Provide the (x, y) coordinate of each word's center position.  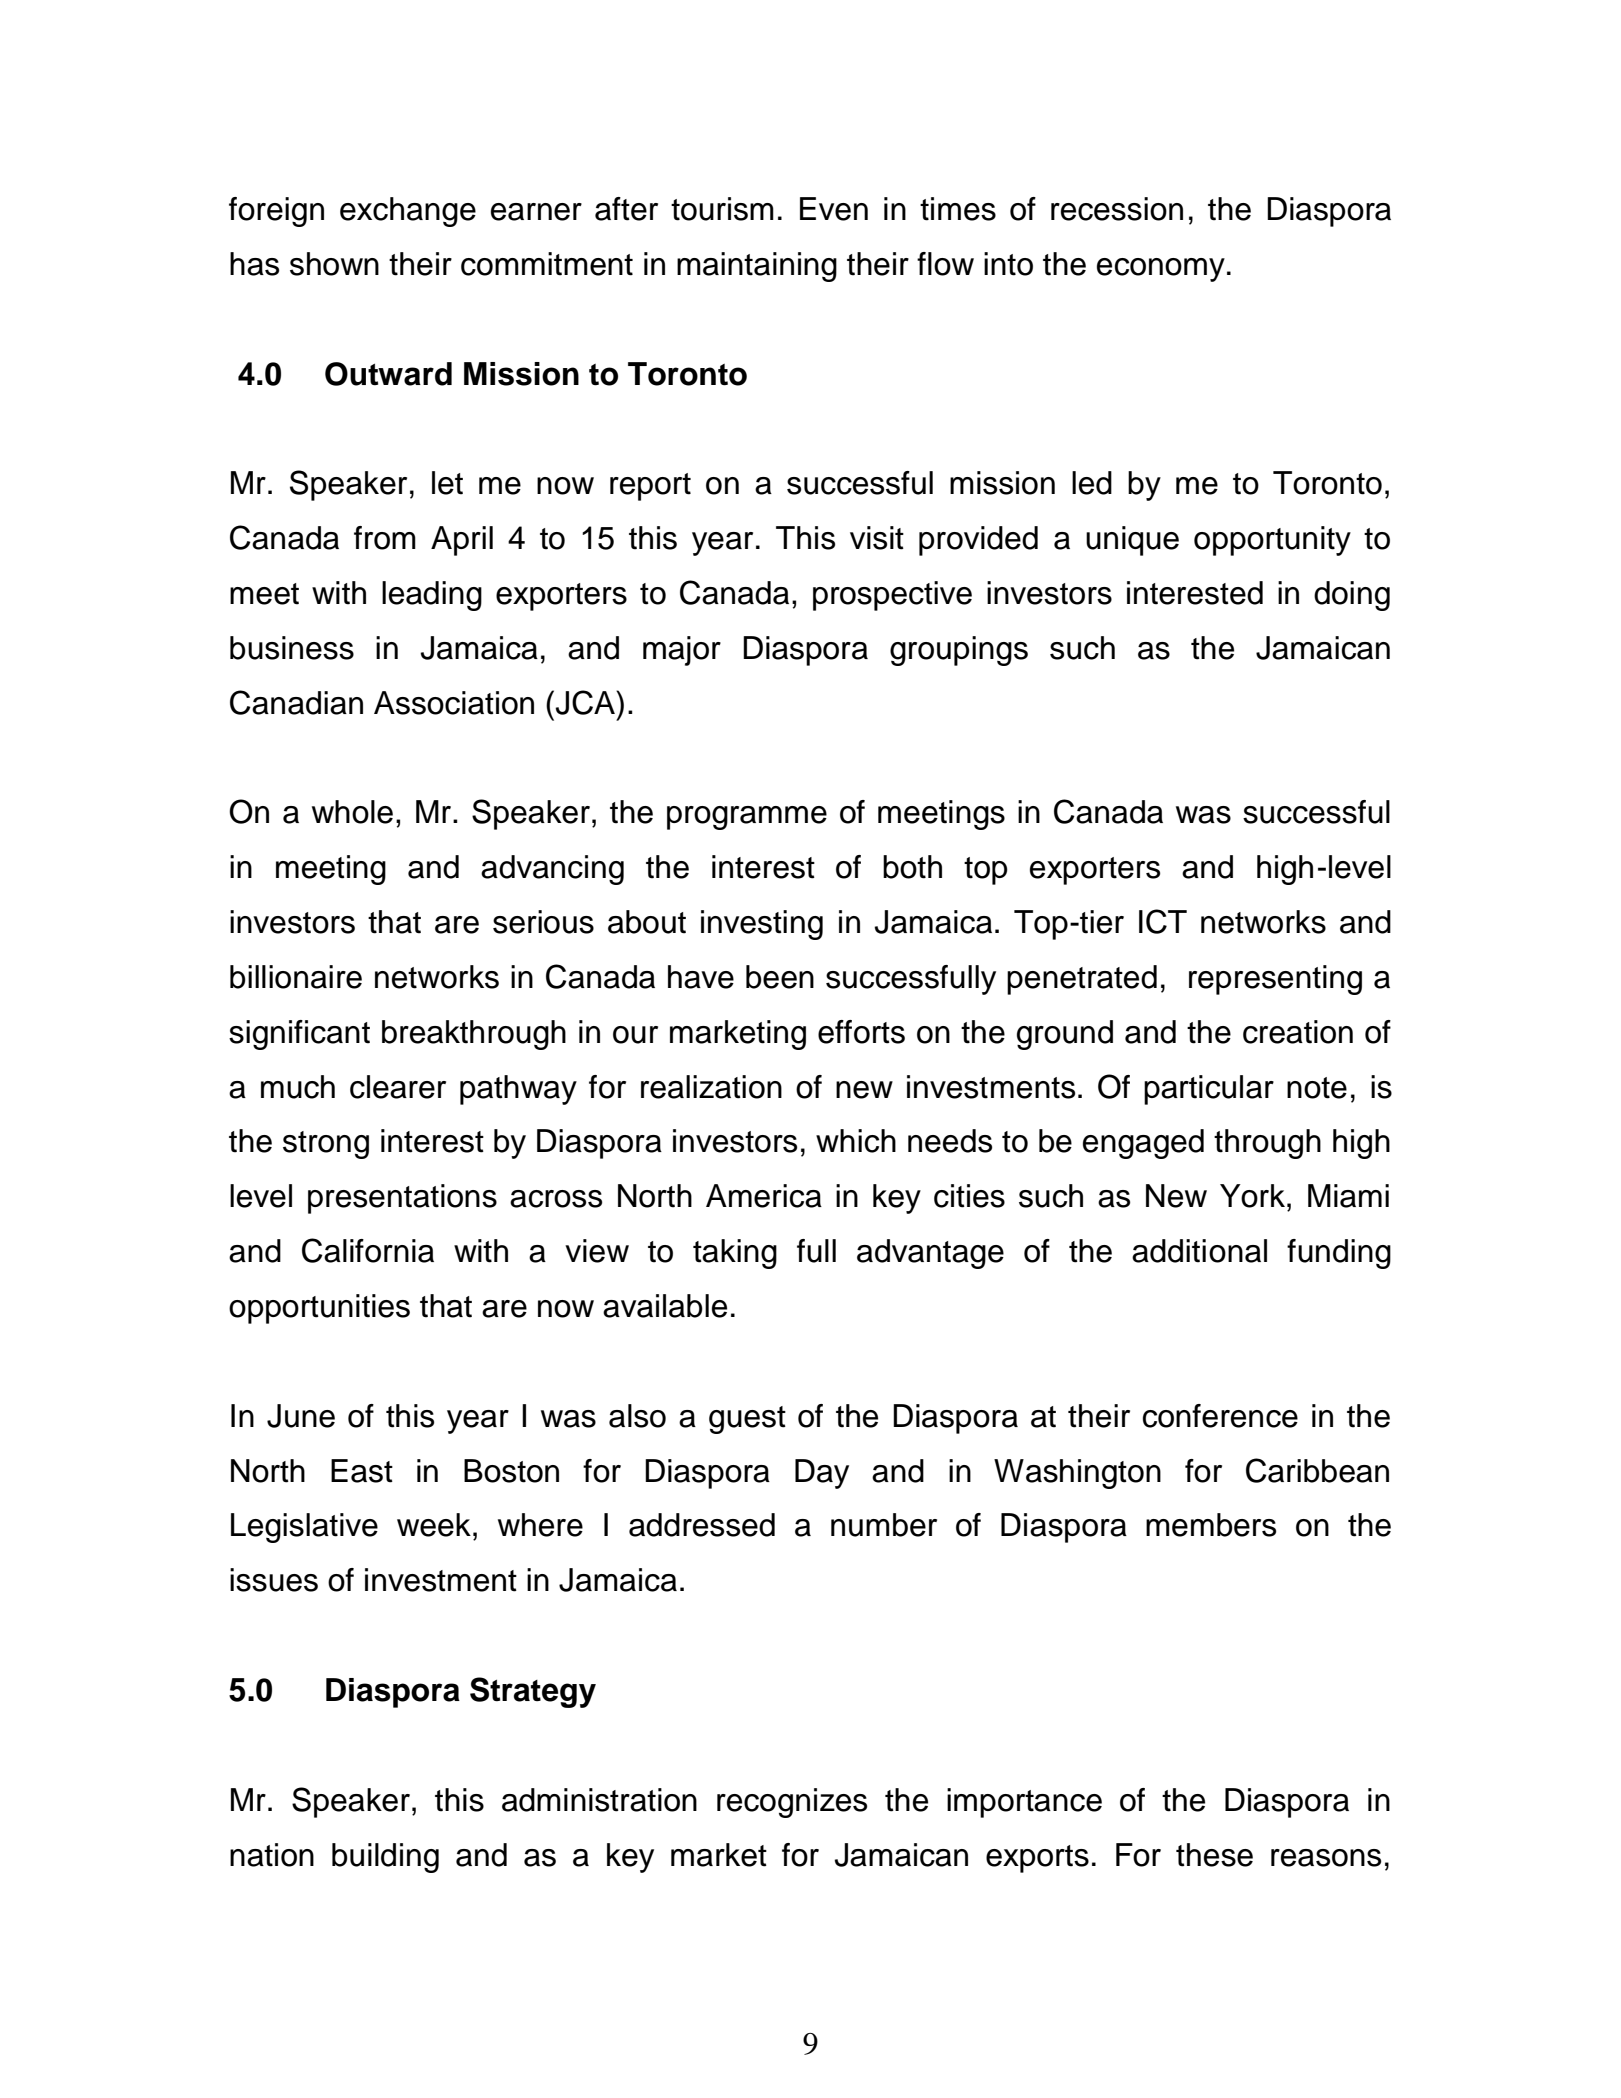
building (385, 1858)
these (1214, 1855)
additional (1199, 1251)
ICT (1163, 921)
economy (1161, 270)
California (368, 1250)
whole (352, 812)
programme (747, 818)
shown (334, 264)
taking (735, 1254)
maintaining (757, 267)
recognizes (792, 1803)
